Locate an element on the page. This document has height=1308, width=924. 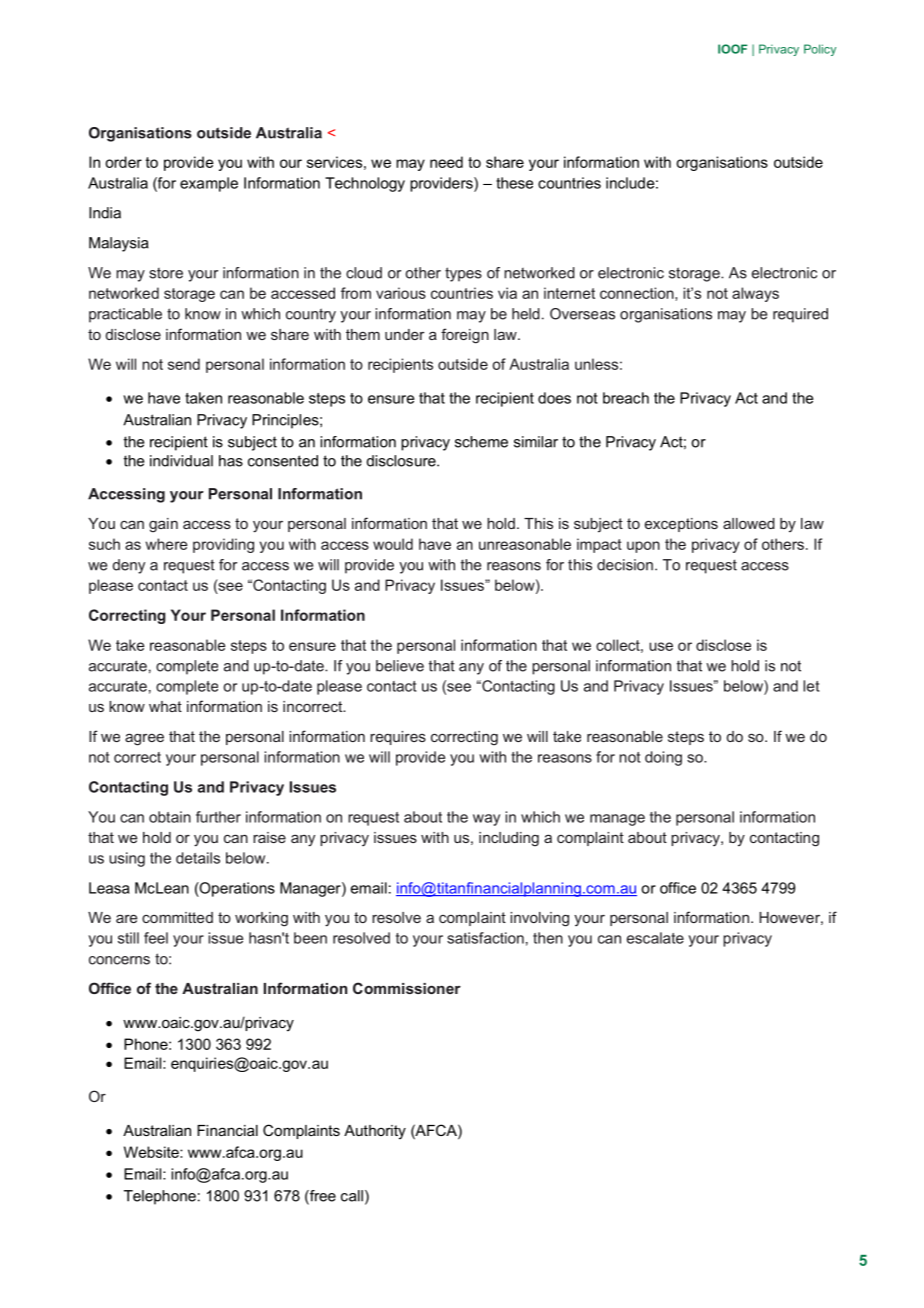
call is located at coordinates (352, 1196).
